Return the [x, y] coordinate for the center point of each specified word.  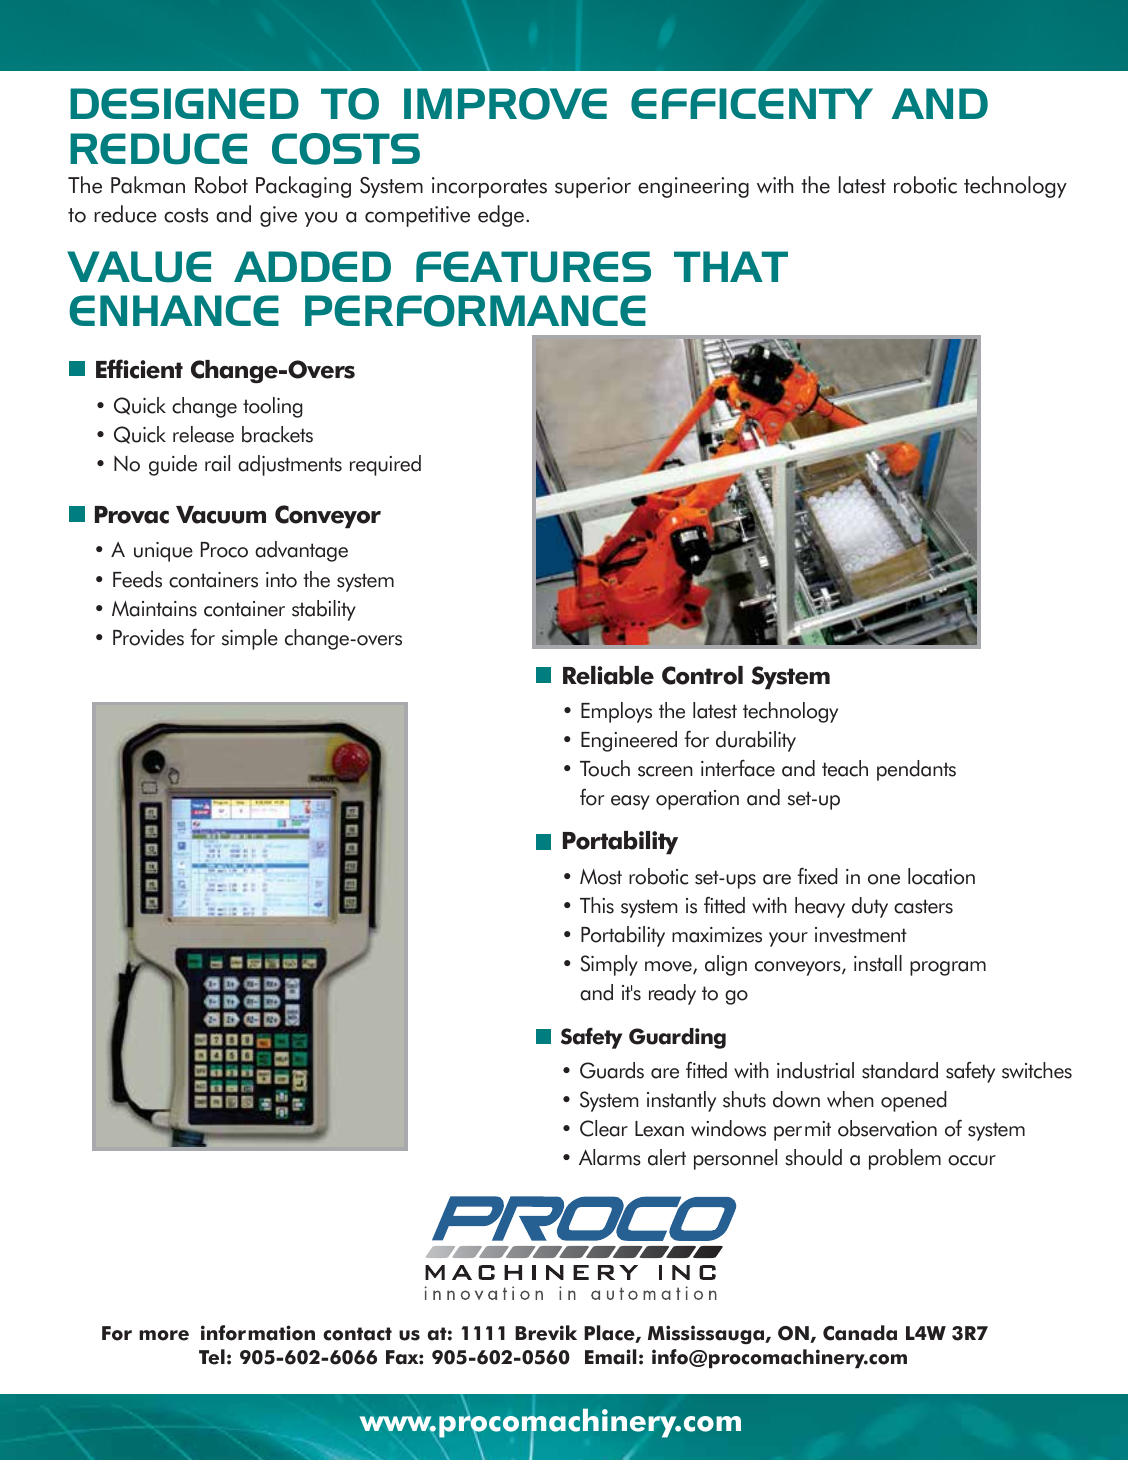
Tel [212, 1357]
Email [610, 1357]
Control [702, 675]
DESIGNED [184, 103]
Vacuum [221, 515]
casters [923, 906]
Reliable [608, 675]
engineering [693, 187]
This [597, 905]
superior [593, 187]
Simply [609, 965]
